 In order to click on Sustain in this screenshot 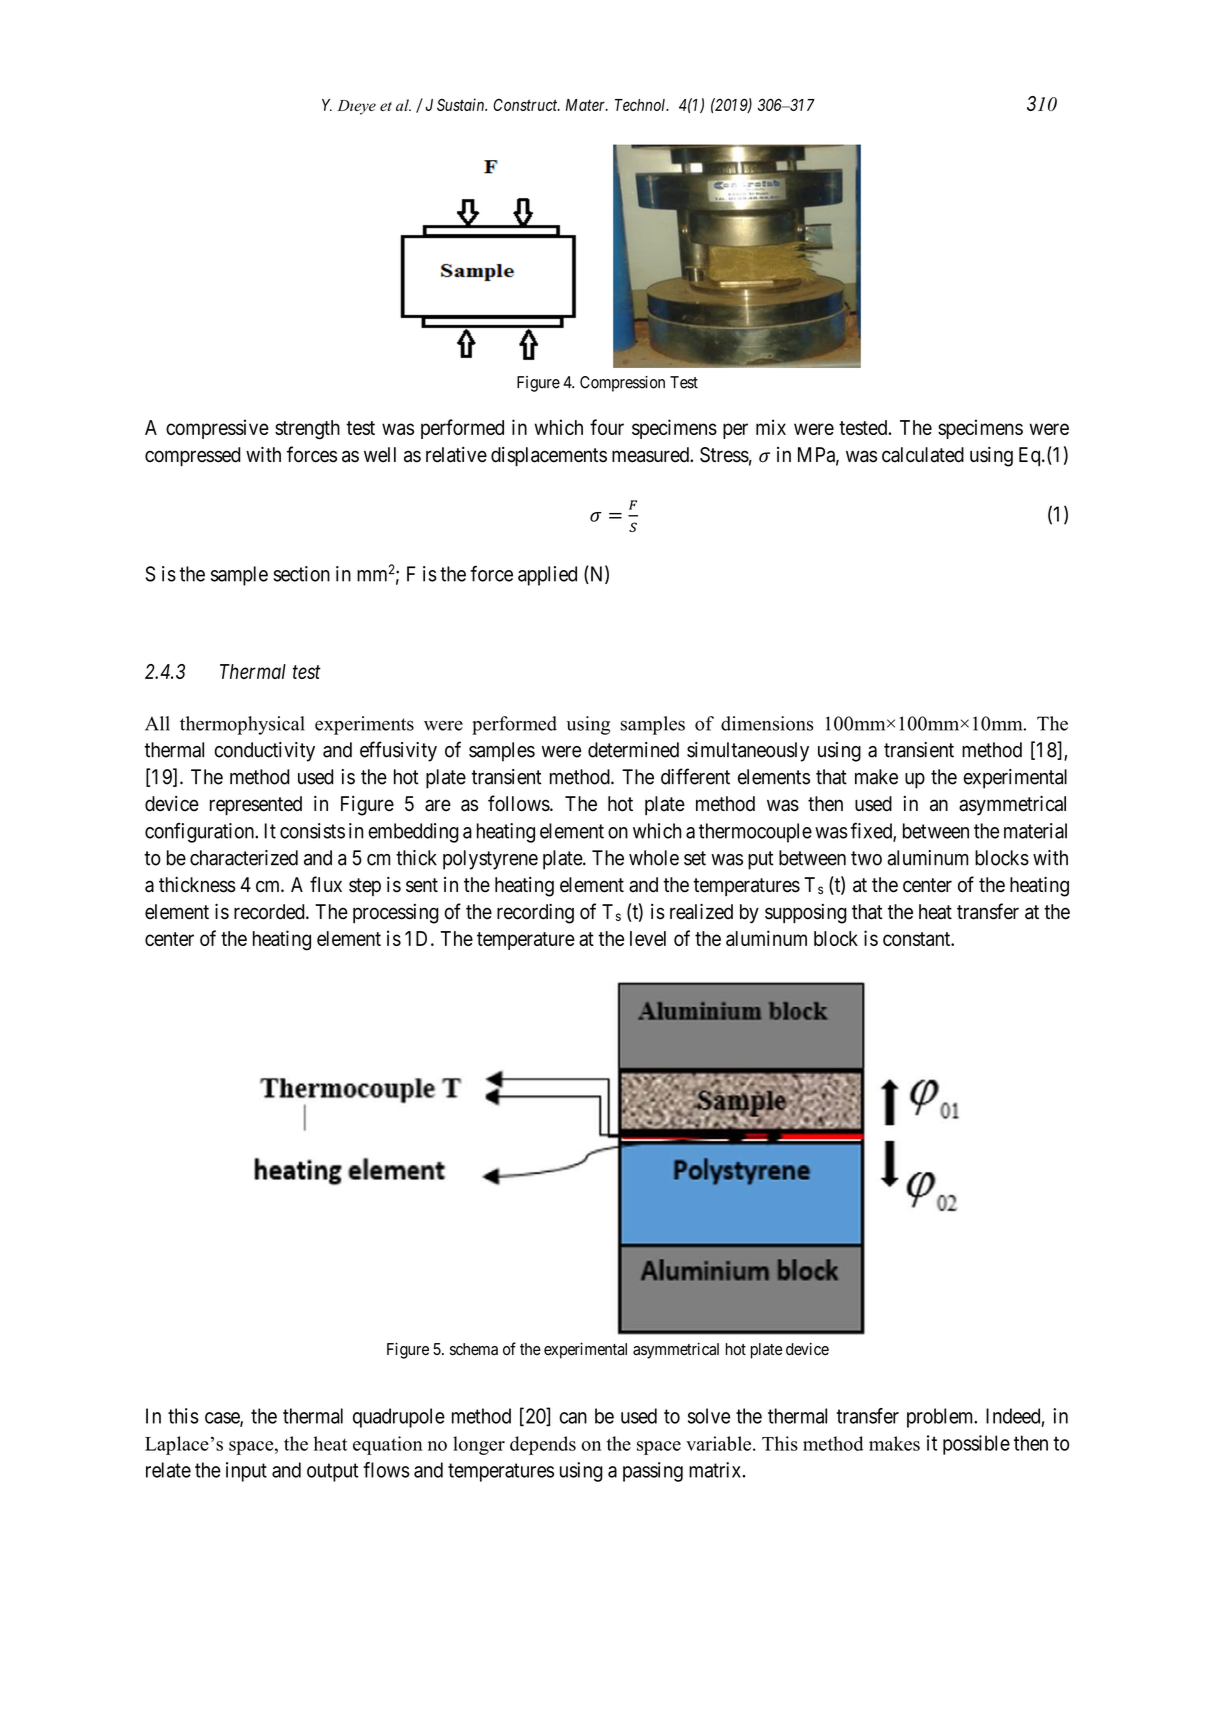, I will do `click(462, 104)`.
